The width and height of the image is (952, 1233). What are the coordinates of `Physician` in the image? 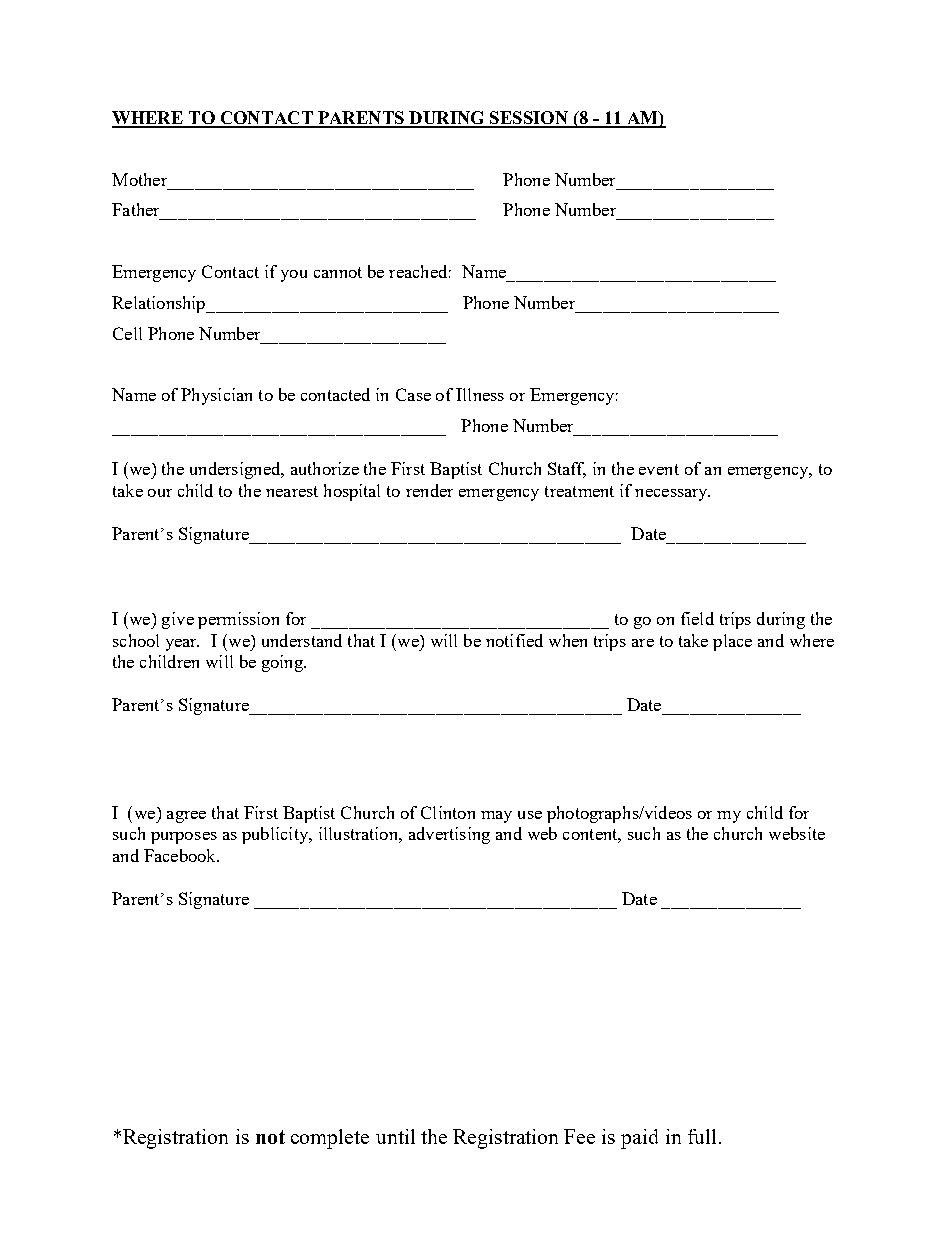 It's located at (216, 396).
